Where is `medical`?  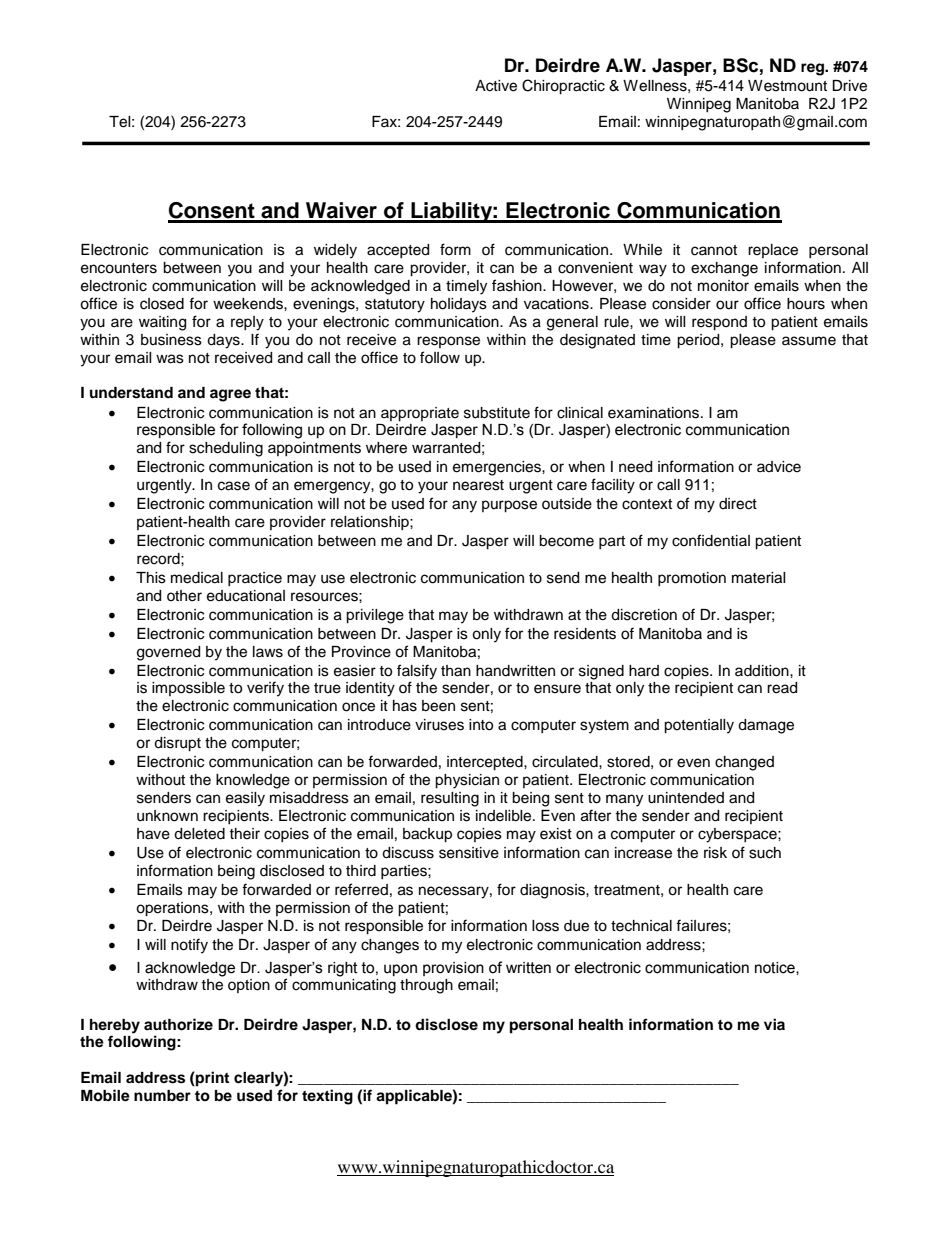
medical is located at coordinates (197, 578).
